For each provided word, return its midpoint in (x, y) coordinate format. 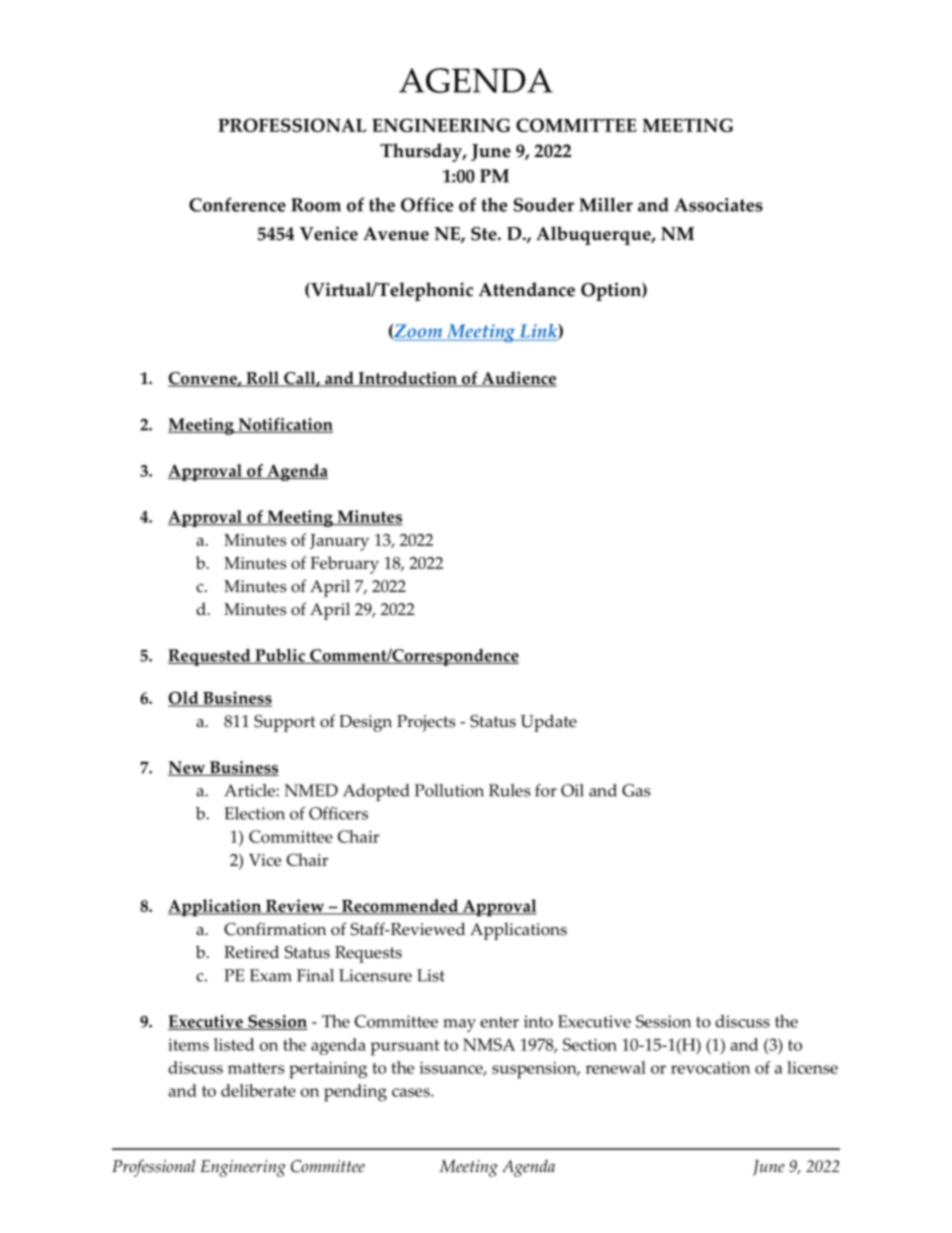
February (345, 565)
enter (499, 1022)
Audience (518, 379)
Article (250, 790)
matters (256, 1068)
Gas (636, 790)
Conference (237, 204)
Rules (509, 790)
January (339, 542)
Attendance (526, 289)
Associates (718, 205)
